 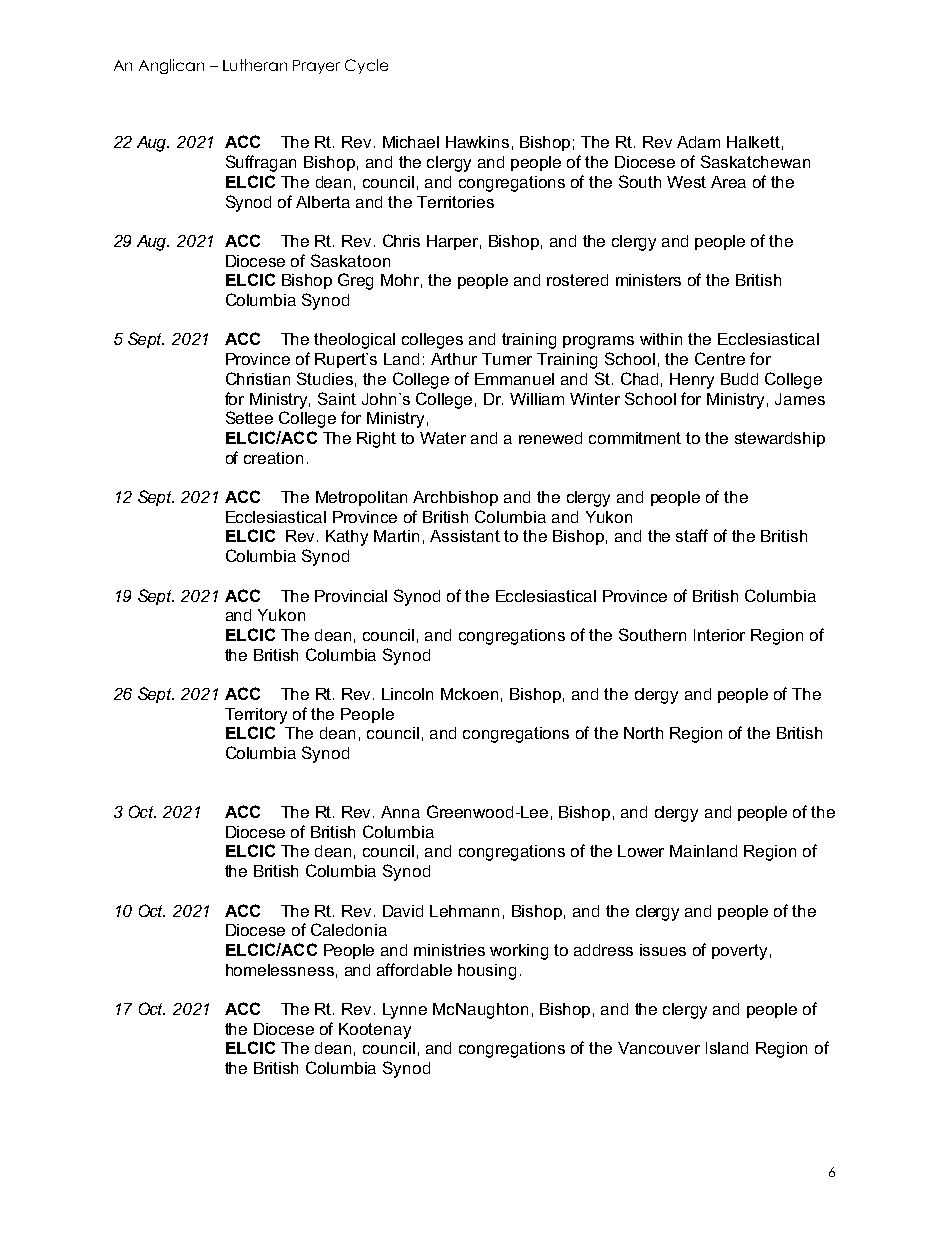 What do you see at coordinates (692, 535) in the screenshot?
I see `staff` at bounding box center [692, 535].
